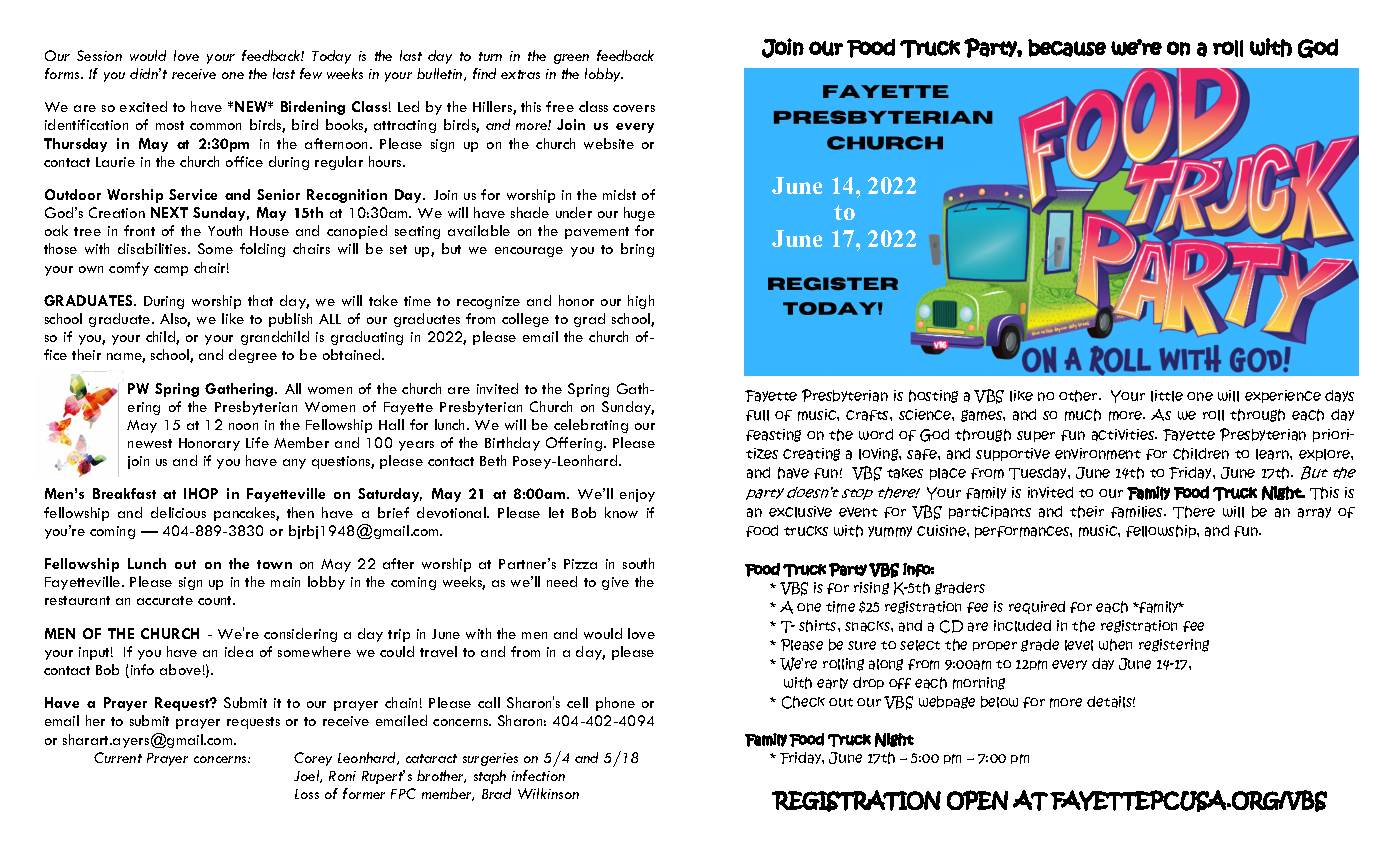 The width and height of the screenshot is (1400, 850). What do you see at coordinates (307, 794) in the screenshot?
I see `Loss` at bounding box center [307, 794].
